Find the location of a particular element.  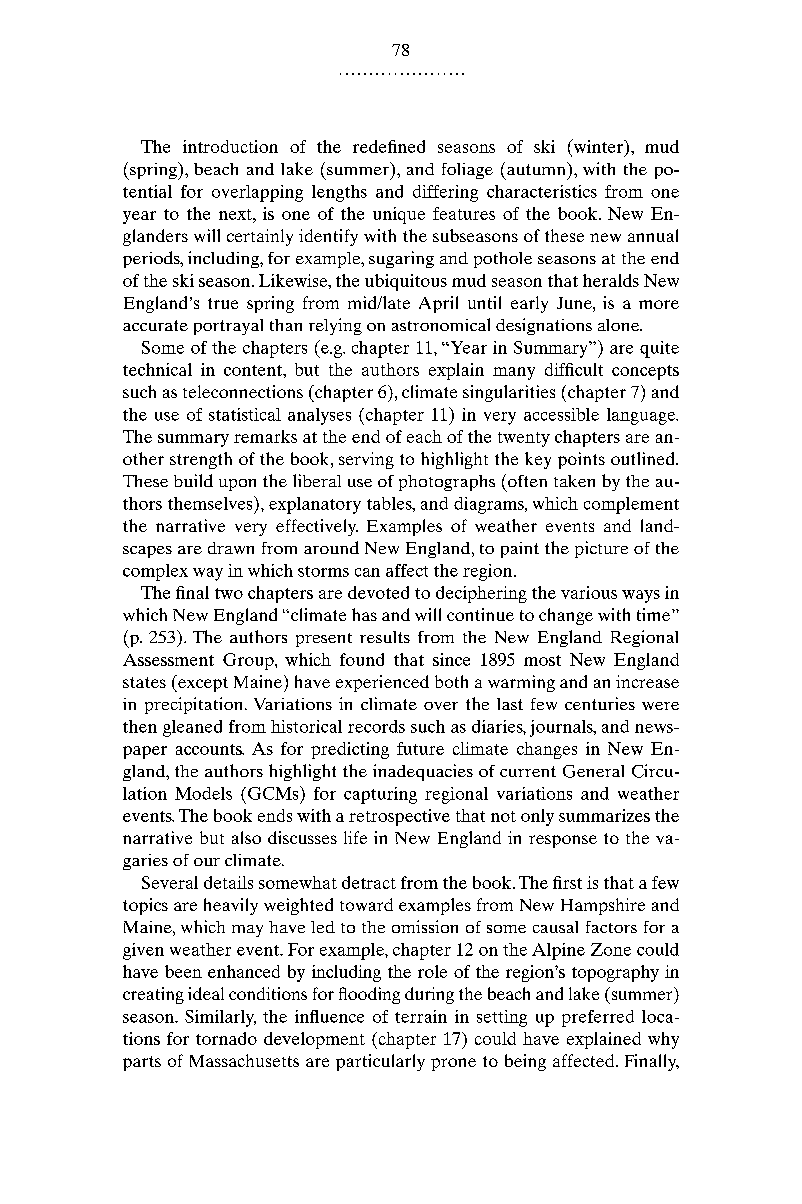

winter is located at coordinates (598, 146).
